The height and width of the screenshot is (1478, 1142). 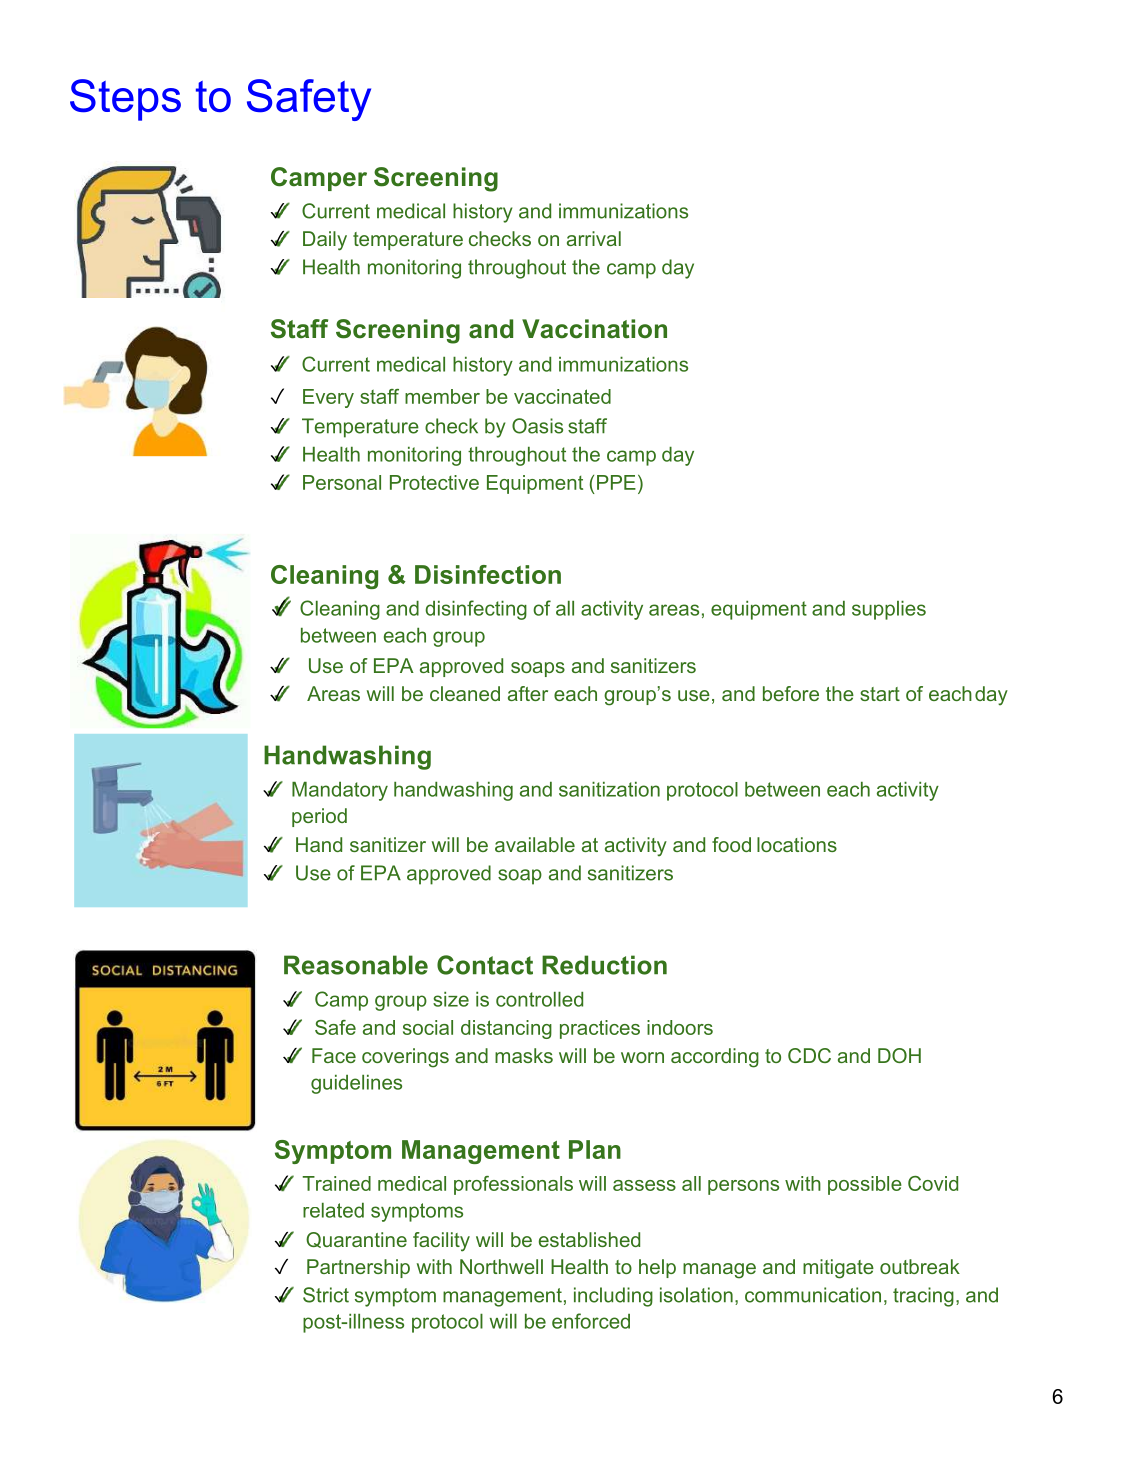 I want to click on Steps, so click(x=125, y=100).
